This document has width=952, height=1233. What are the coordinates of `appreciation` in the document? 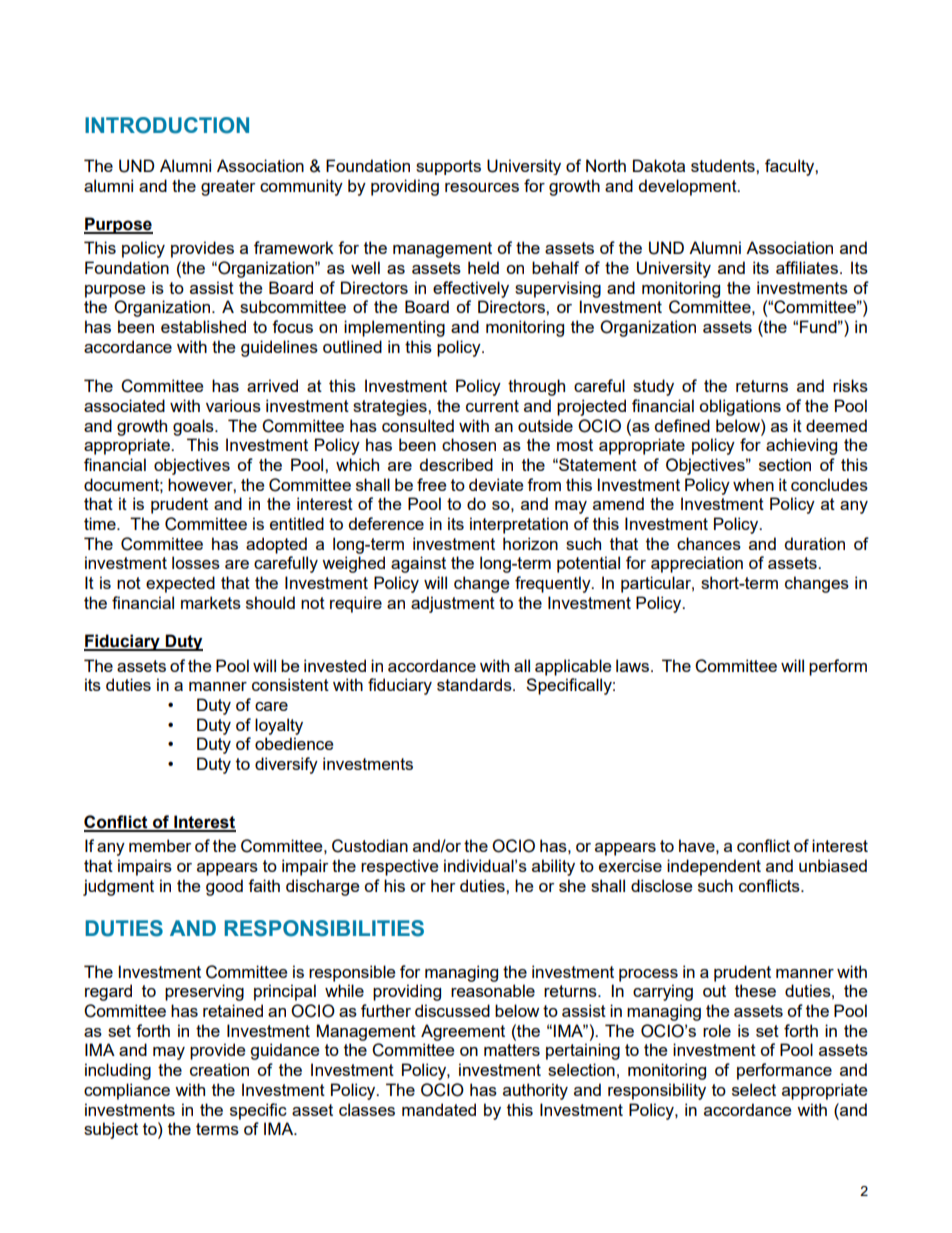 It's located at (697, 564).
